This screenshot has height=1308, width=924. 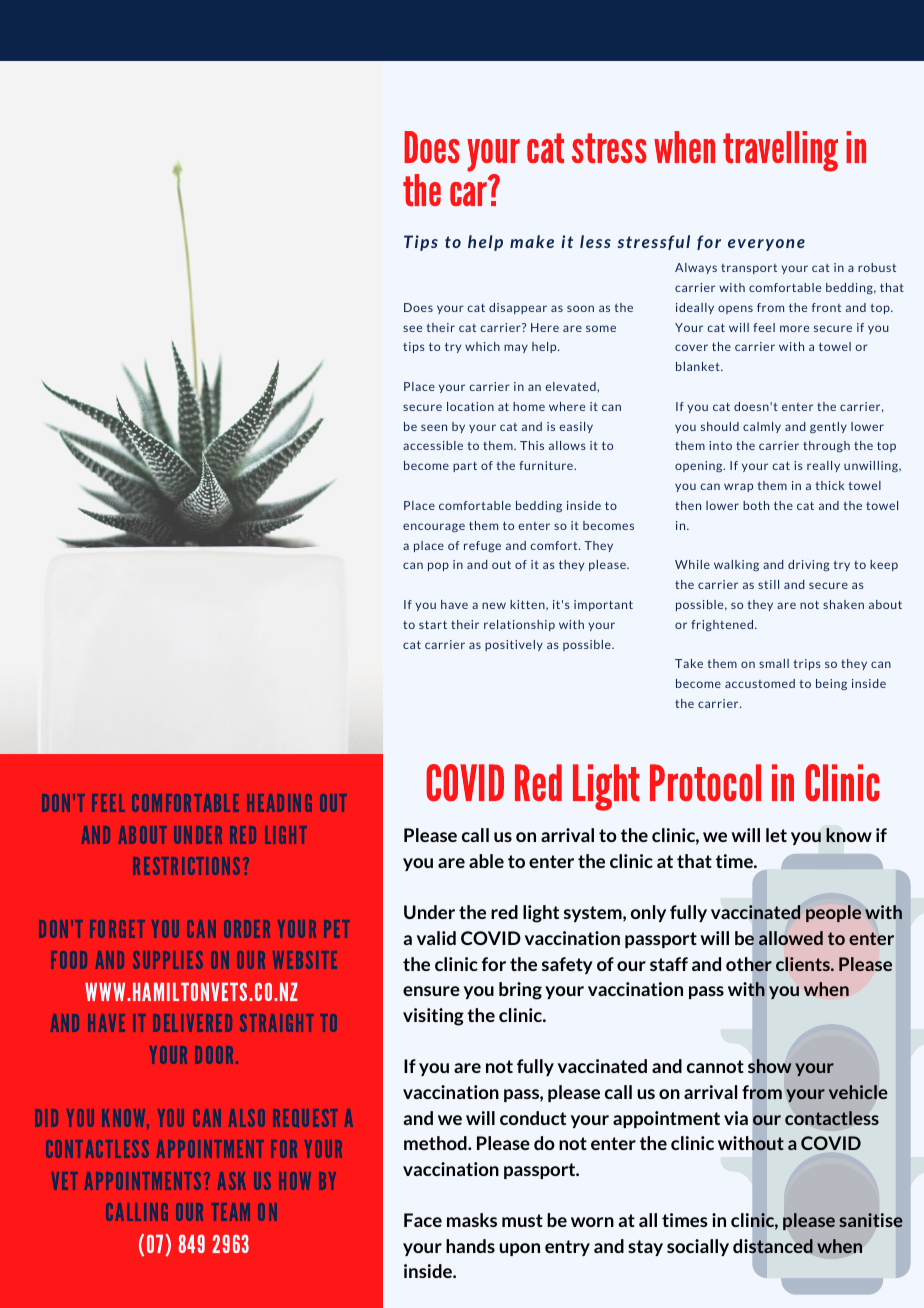 I want to click on accustomed, so click(x=760, y=683).
